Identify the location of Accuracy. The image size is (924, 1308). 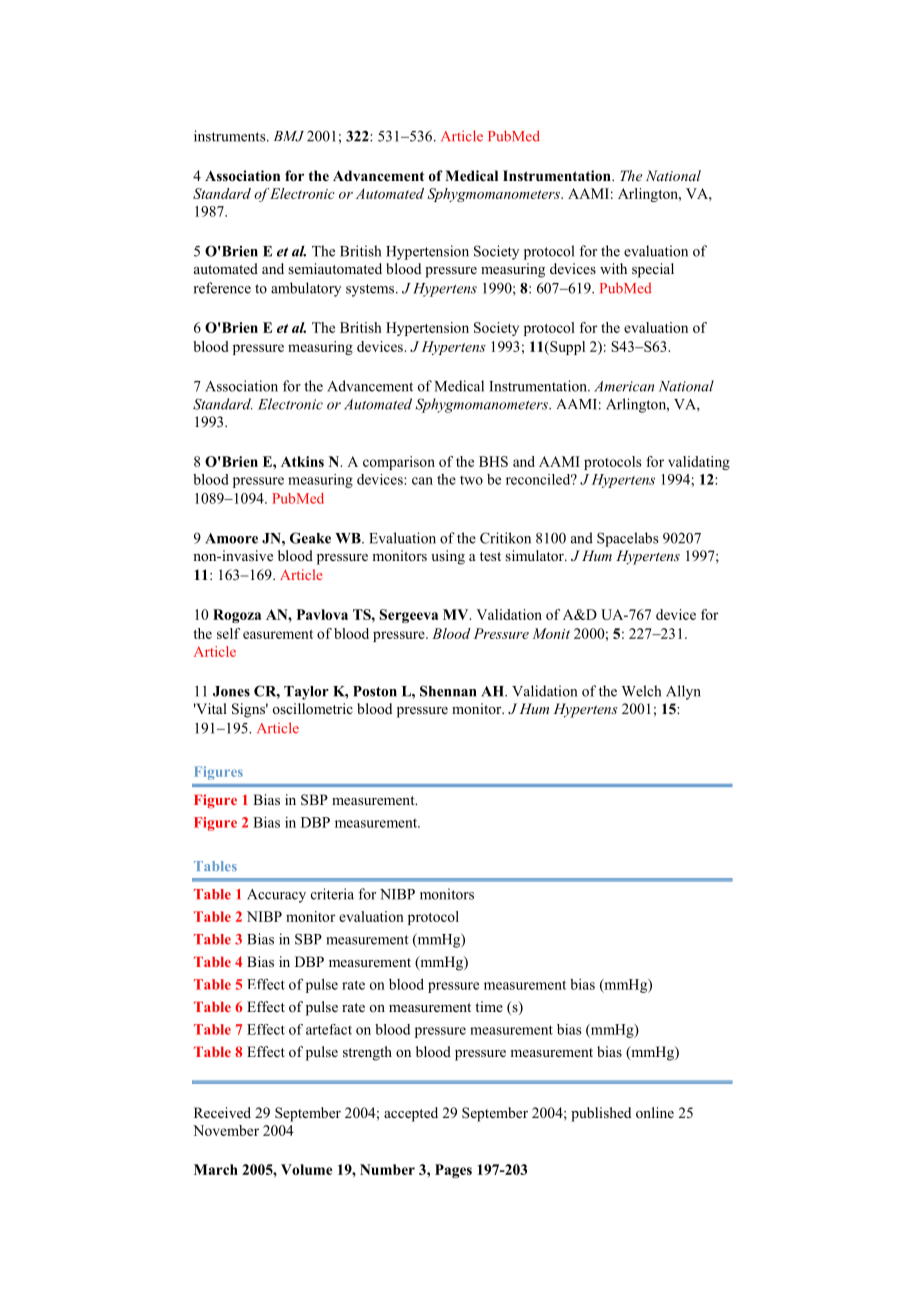
(276, 896).
